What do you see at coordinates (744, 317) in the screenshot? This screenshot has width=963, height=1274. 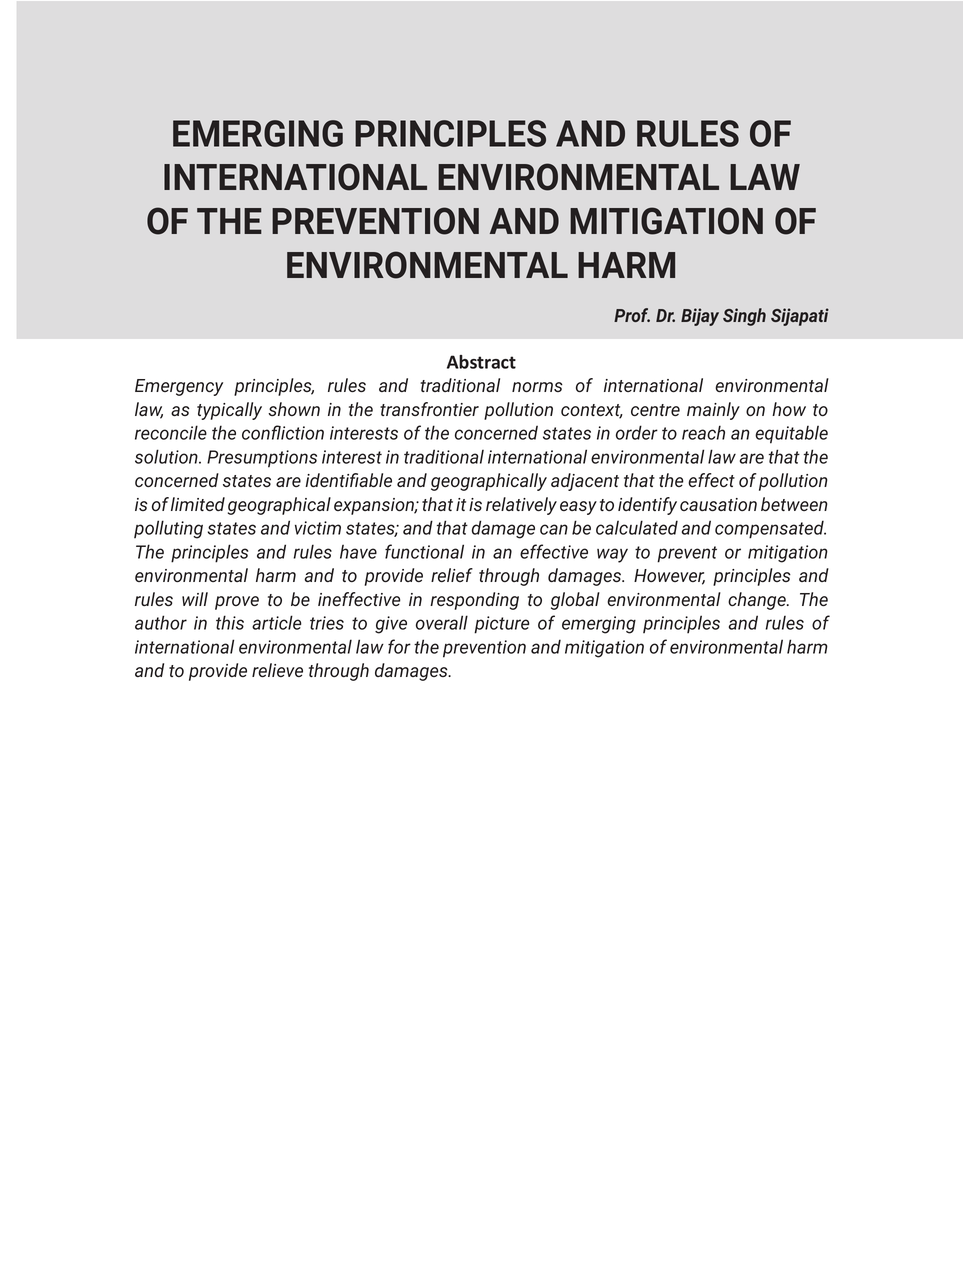 I see `Singh` at bounding box center [744, 317].
